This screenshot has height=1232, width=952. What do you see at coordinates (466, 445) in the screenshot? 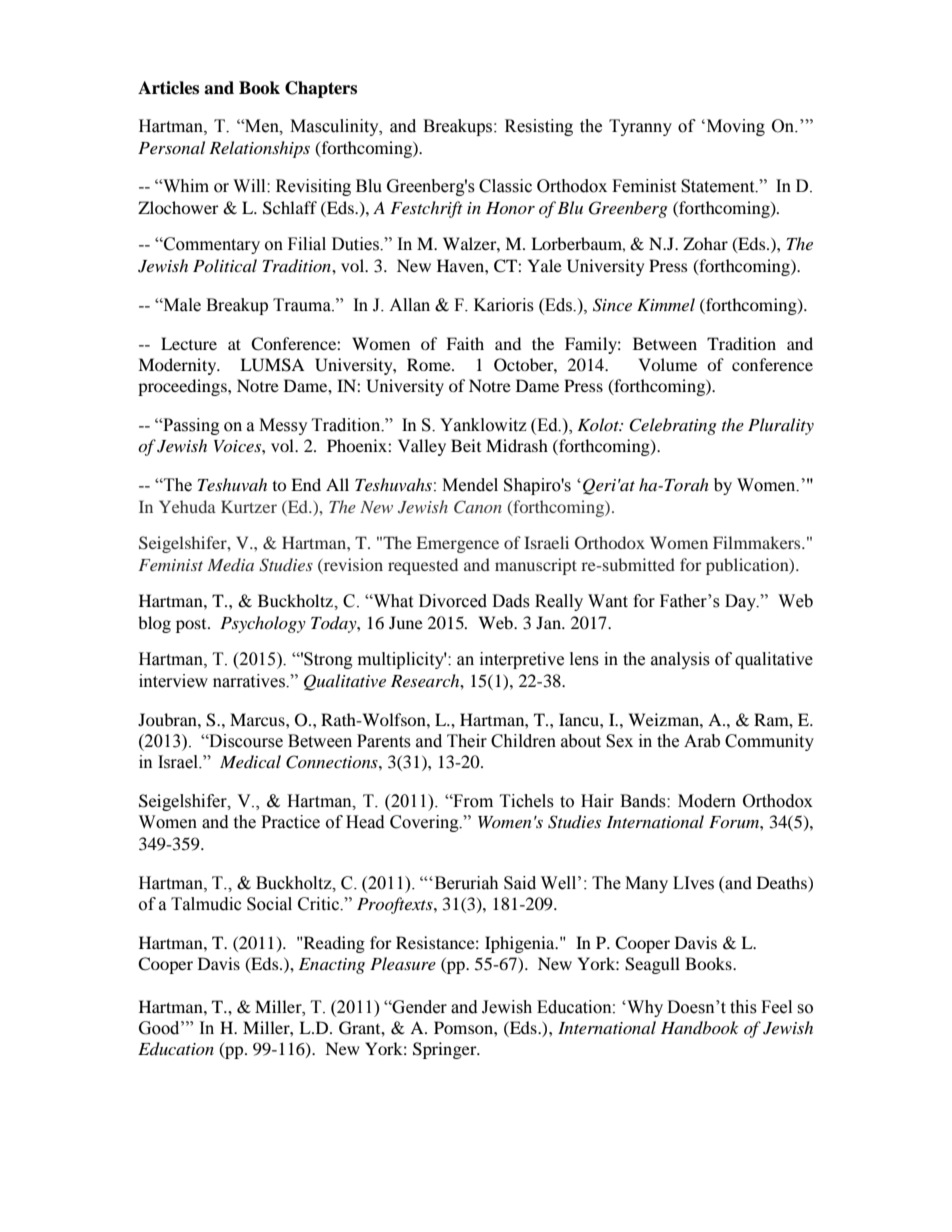
I see `Beit` at bounding box center [466, 445].
